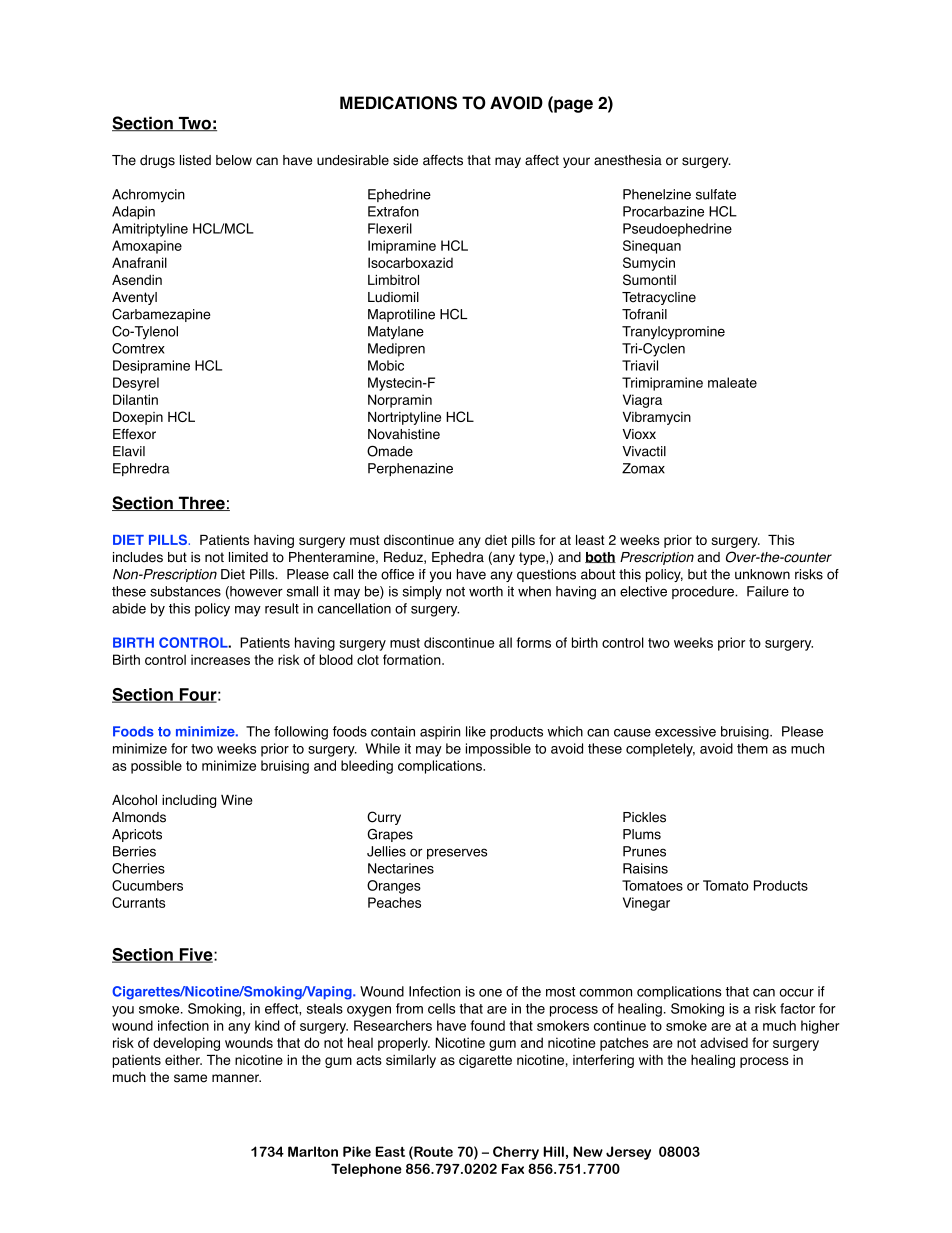  I want to click on same, so click(190, 1078).
